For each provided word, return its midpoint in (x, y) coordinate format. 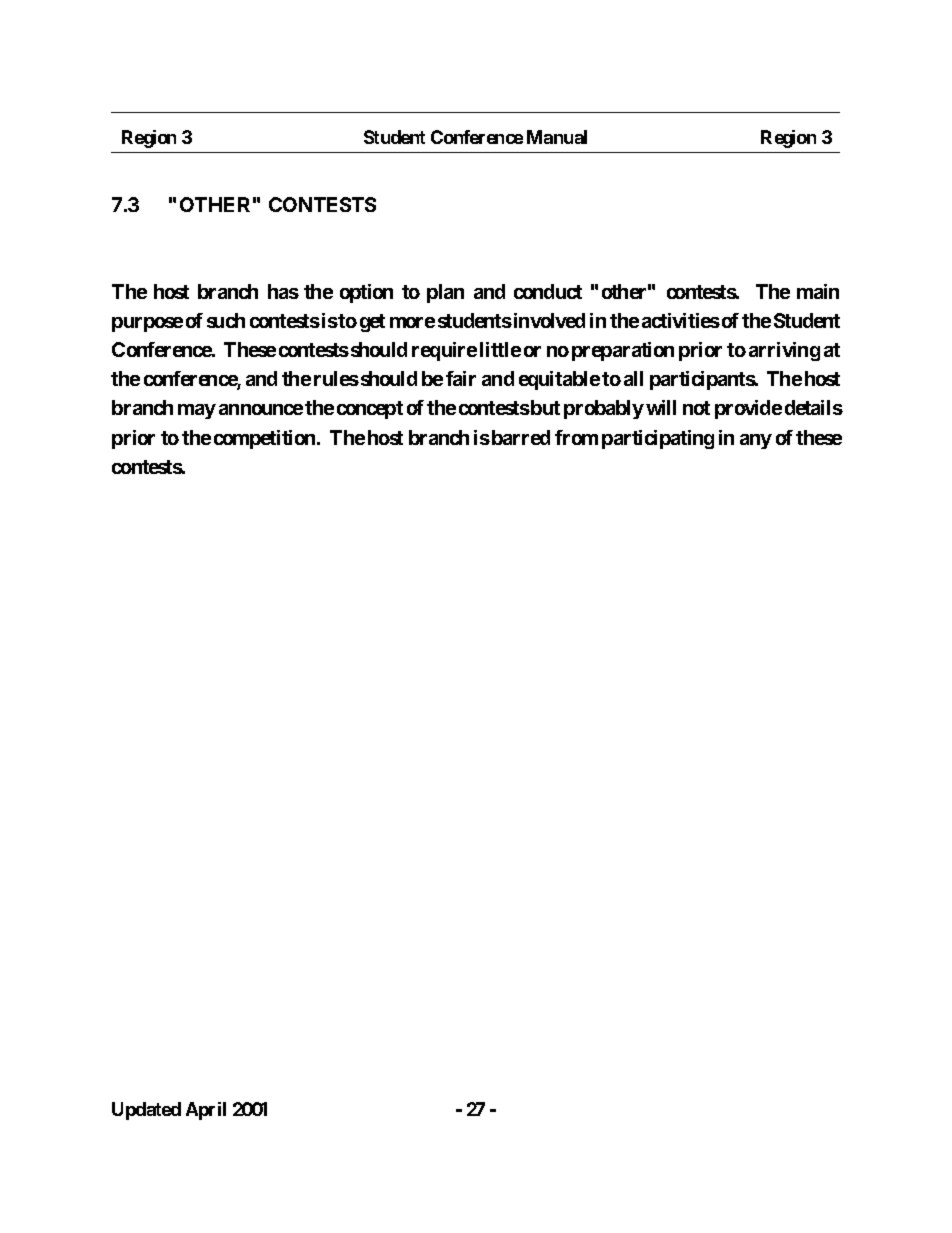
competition (266, 439)
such (226, 320)
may (197, 411)
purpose (147, 324)
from (576, 437)
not (696, 408)
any (756, 441)
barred (521, 437)
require (444, 351)
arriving (784, 351)
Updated (146, 1111)
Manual (557, 137)
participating (658, 439)
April (206, 1111)
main (818, 291)
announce (261, 409)
